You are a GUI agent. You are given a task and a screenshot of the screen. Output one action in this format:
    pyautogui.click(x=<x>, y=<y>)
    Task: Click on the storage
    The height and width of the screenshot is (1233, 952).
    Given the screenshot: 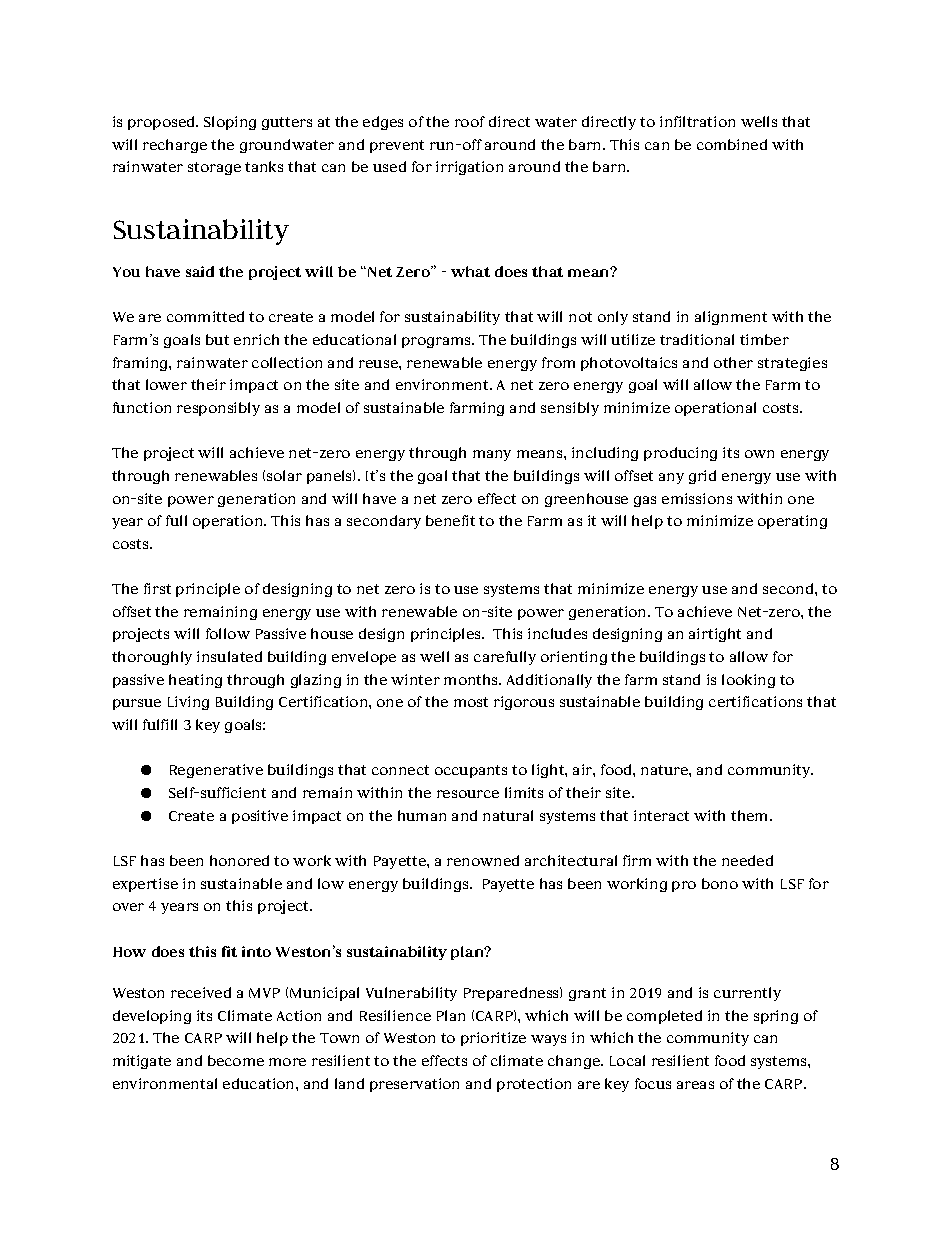 What is the action you would take?
    pyautogui.click(x=214, y=168)
